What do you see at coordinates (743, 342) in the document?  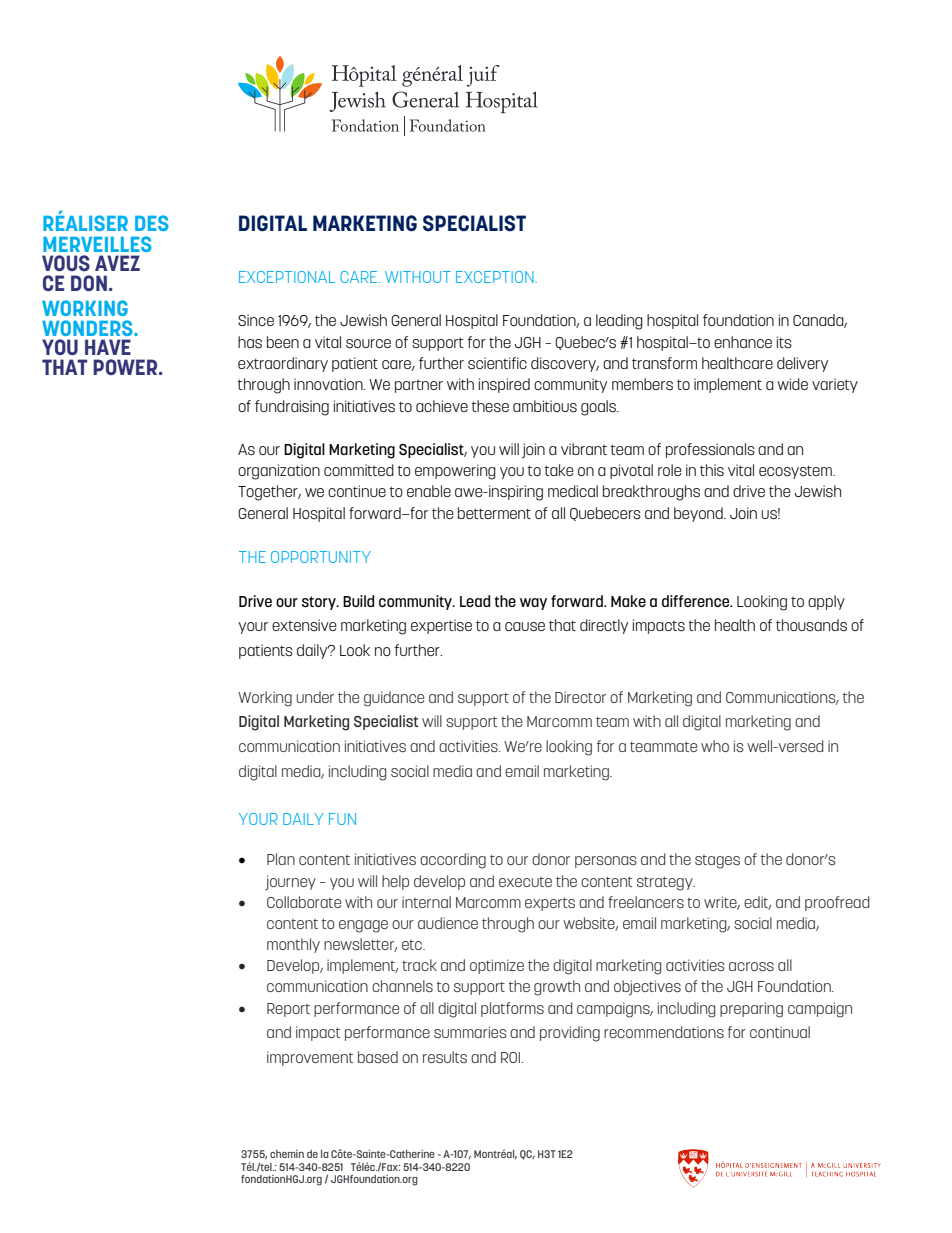 I see `enhance` at bounding box center [743, 342].
